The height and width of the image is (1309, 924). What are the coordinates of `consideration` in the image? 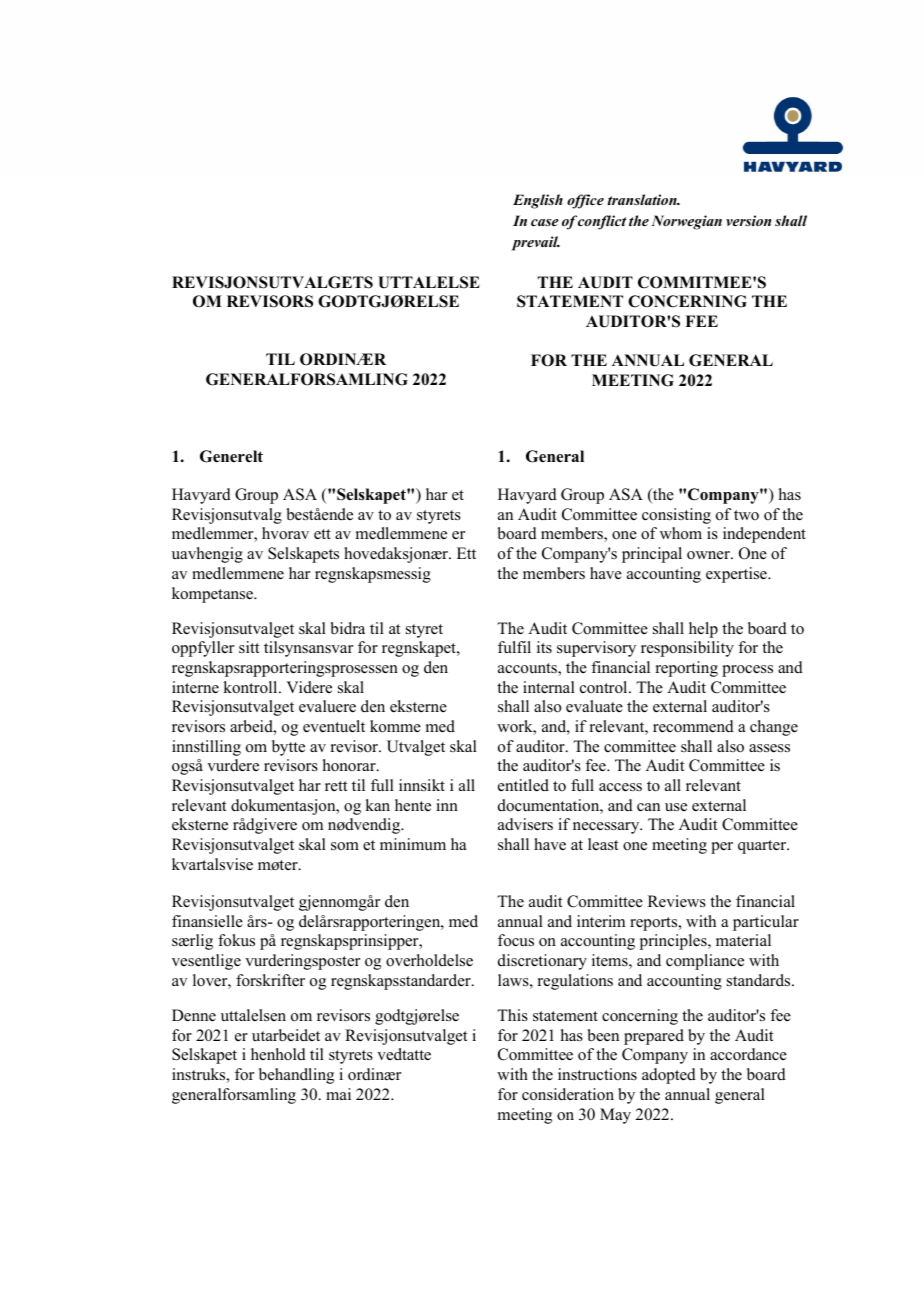 It's located at (568, 1094).
